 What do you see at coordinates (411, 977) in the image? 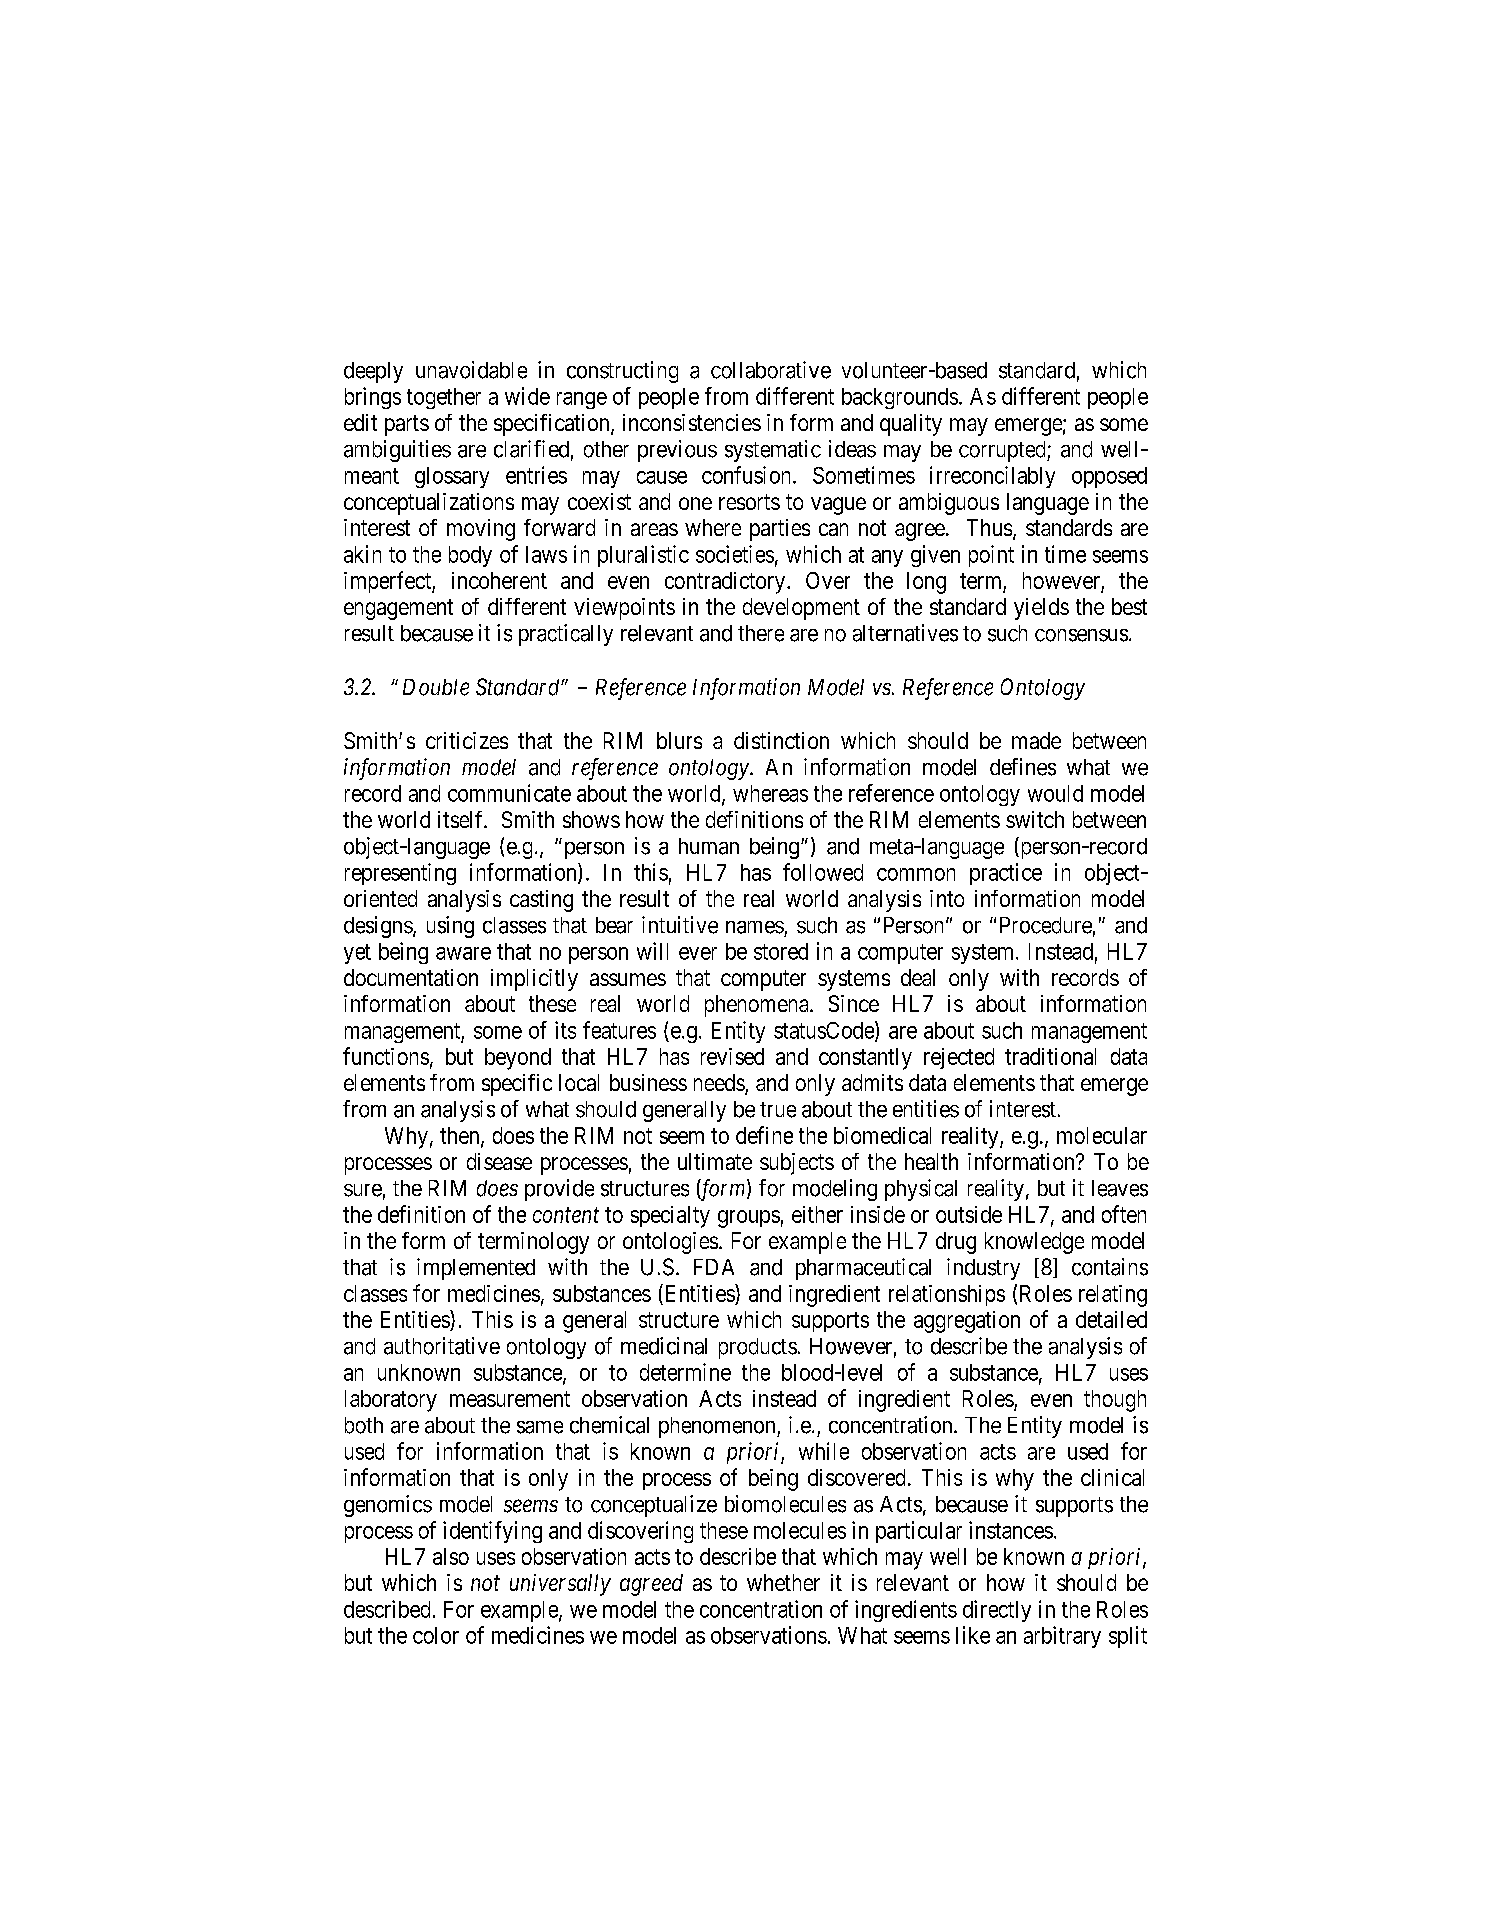
I see `documentation` at bounding box center [411, 977].
